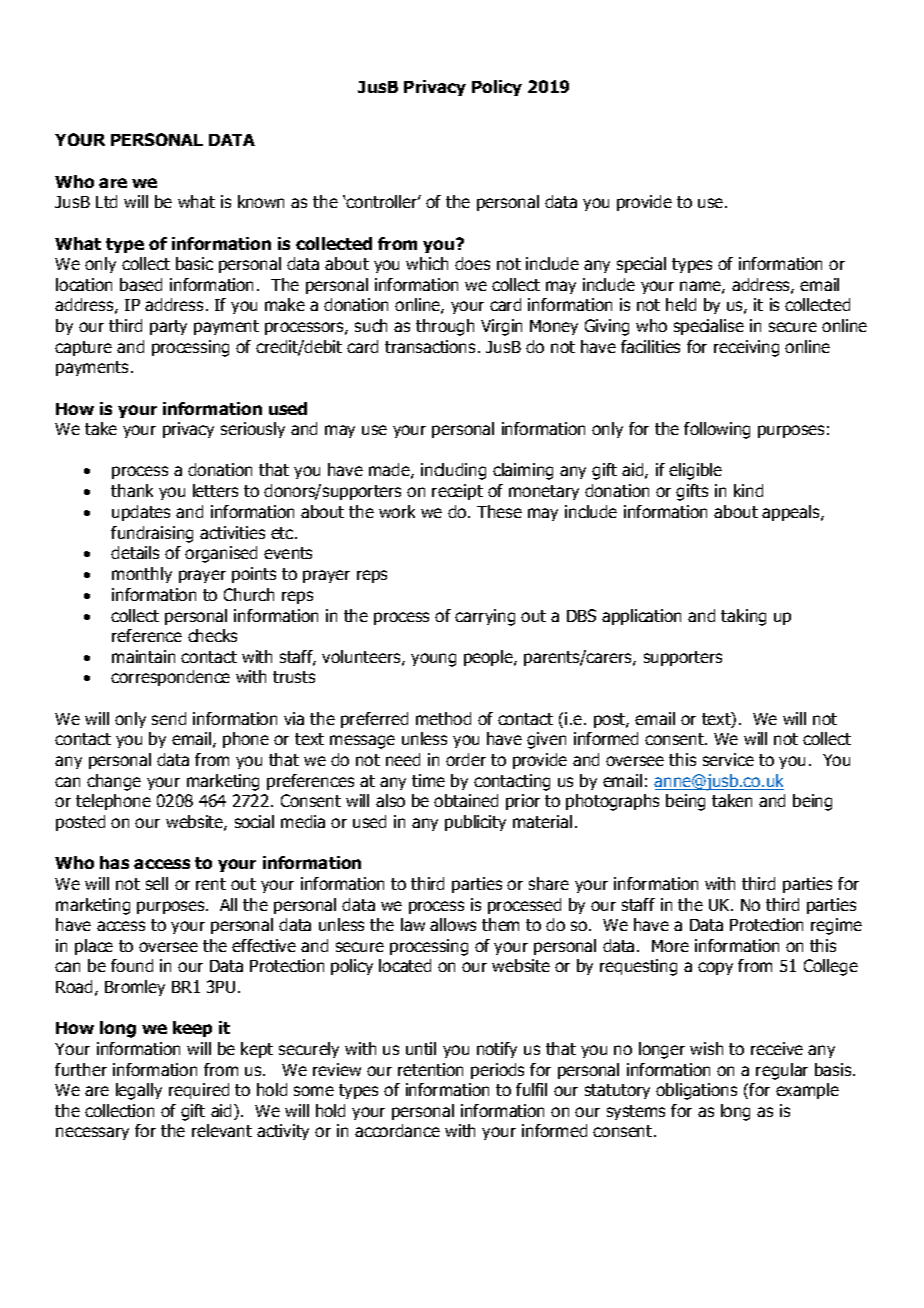 This document has width=924, height=1308. What do you see at coordinates (194, 263) in the document?
I see `basic` at bounding box center [194, 263].
